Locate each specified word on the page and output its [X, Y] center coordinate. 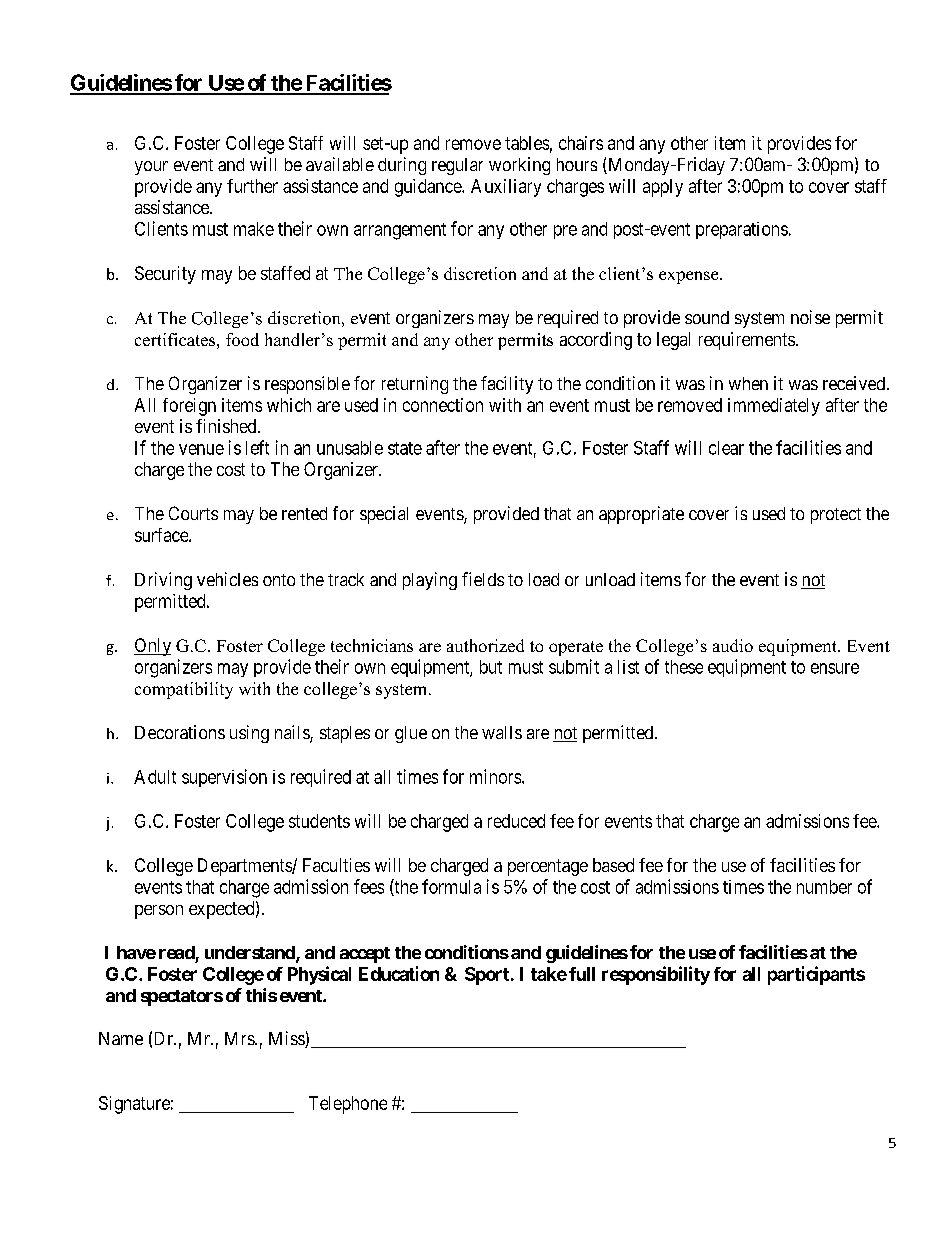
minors [495, 776]
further [252, 186]
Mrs [240, 1038]
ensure [835, 668]
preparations [742, 230]
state [405, 448]
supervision [224, 778]
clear [726, 448]
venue [201, 449]
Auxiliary [506, 188]
